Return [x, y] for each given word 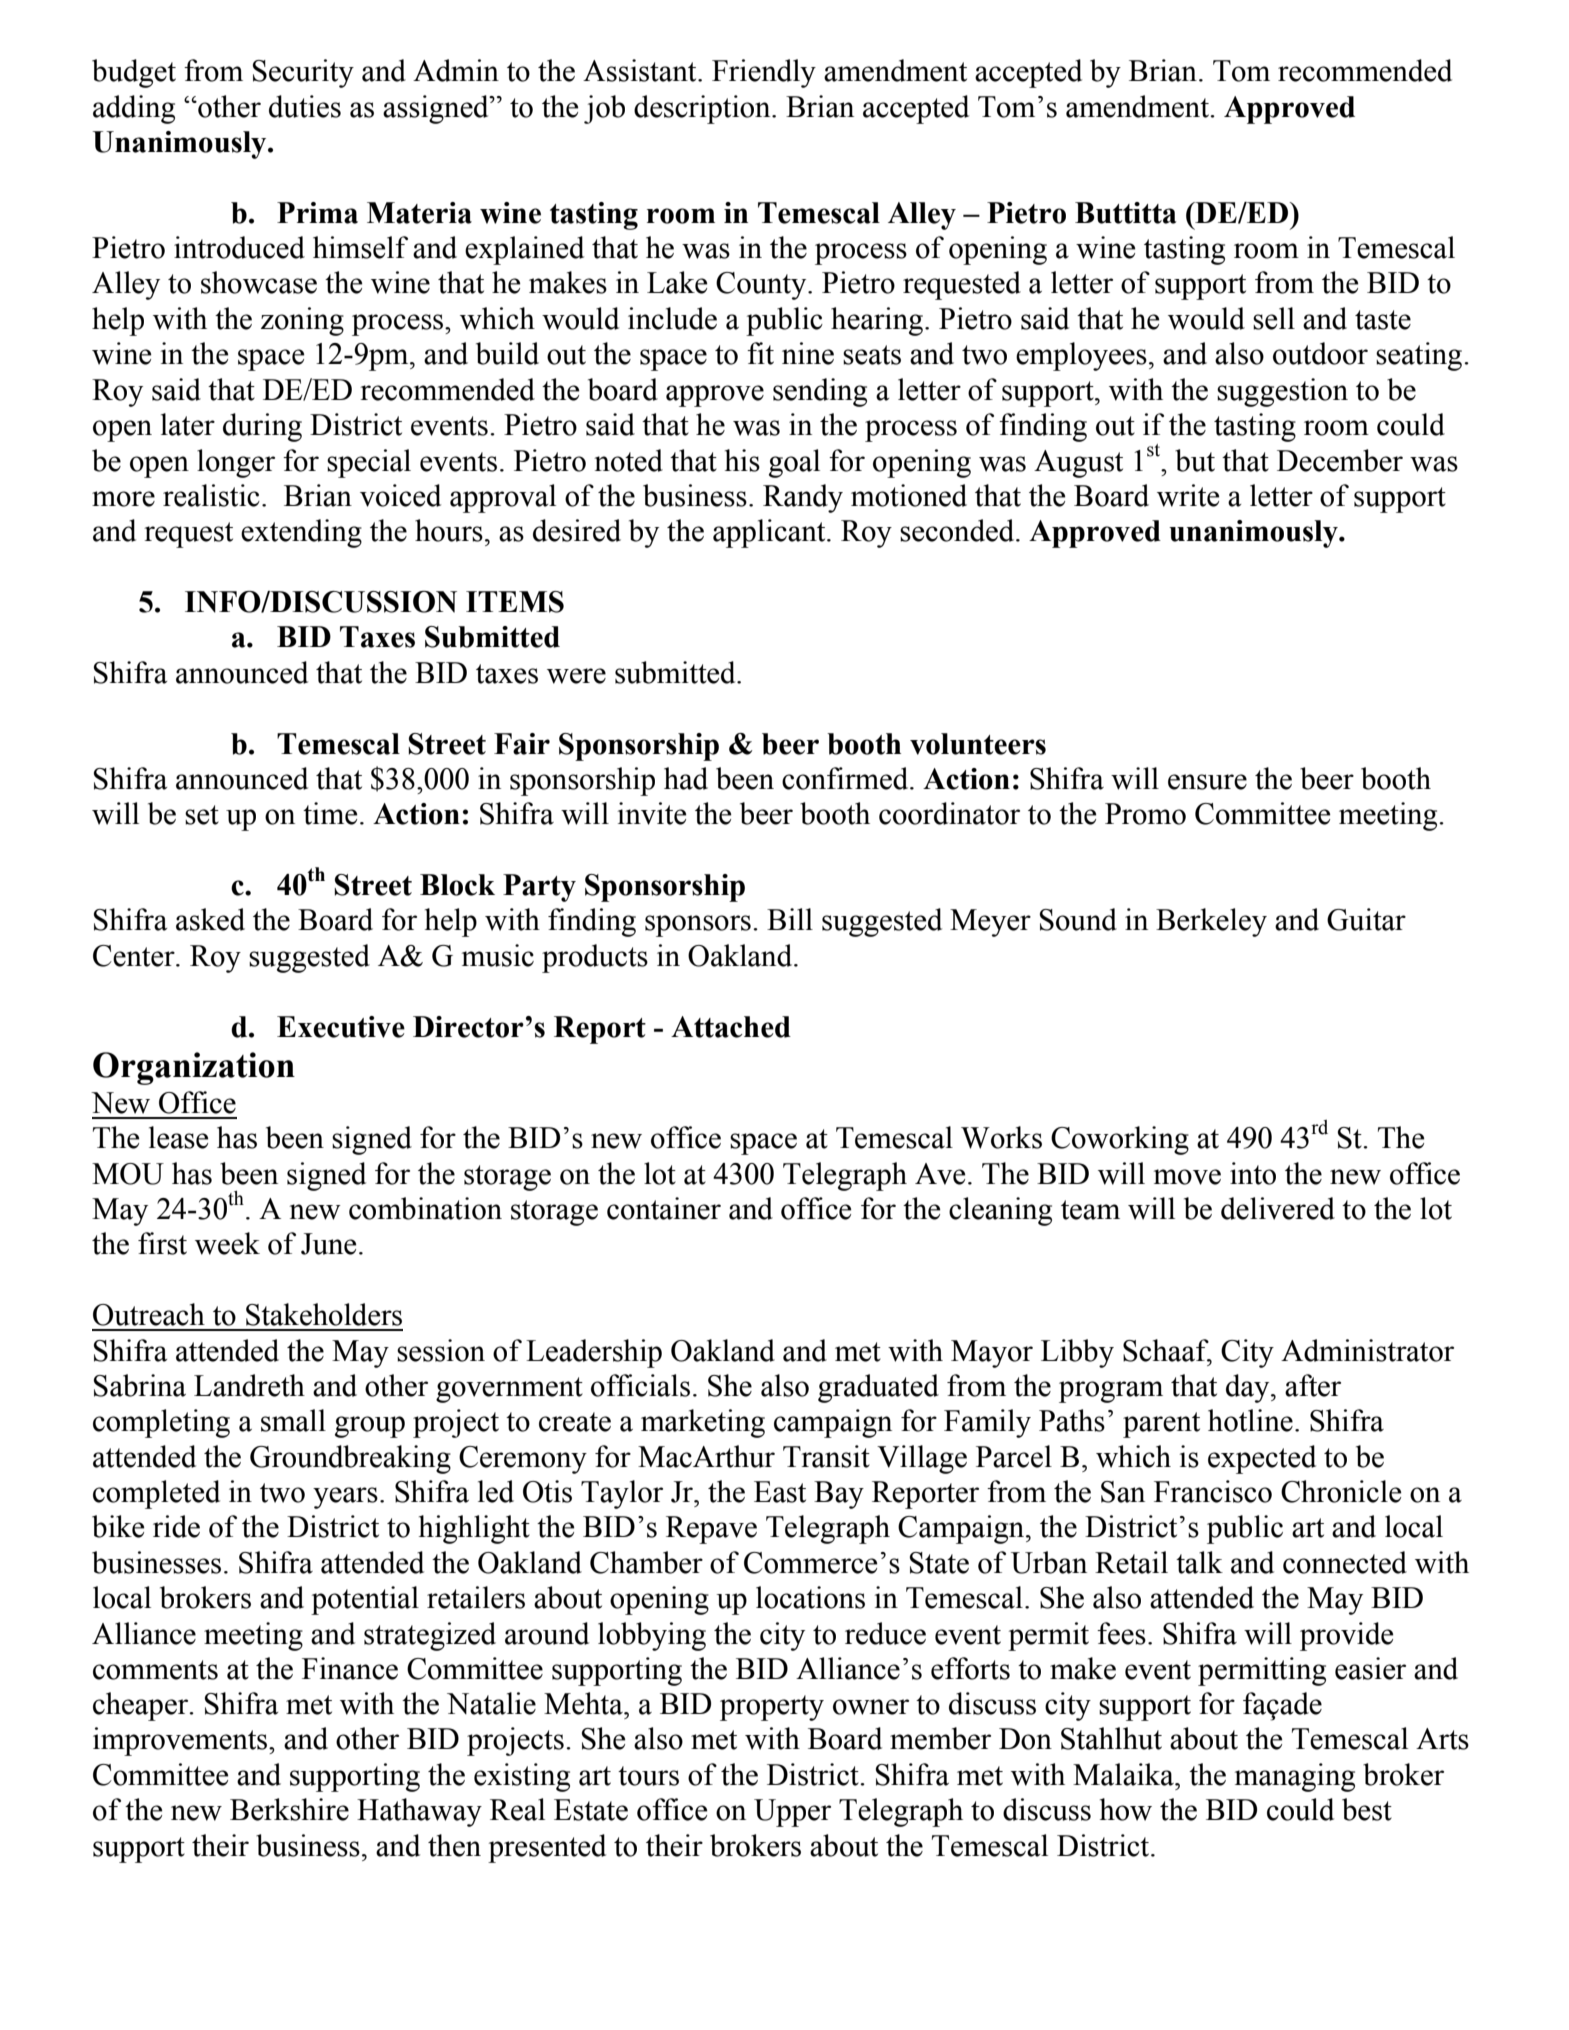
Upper [792, 1813]
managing [1295, 1777]
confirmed [846, 778]
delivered [1278, 1208]
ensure [1207, 782]
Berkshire [289, 1809]
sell [1274, 318]
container [664, 1208]
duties [305, 106]
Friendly [764, 73]
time [330, 813]
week [227, 1243]
